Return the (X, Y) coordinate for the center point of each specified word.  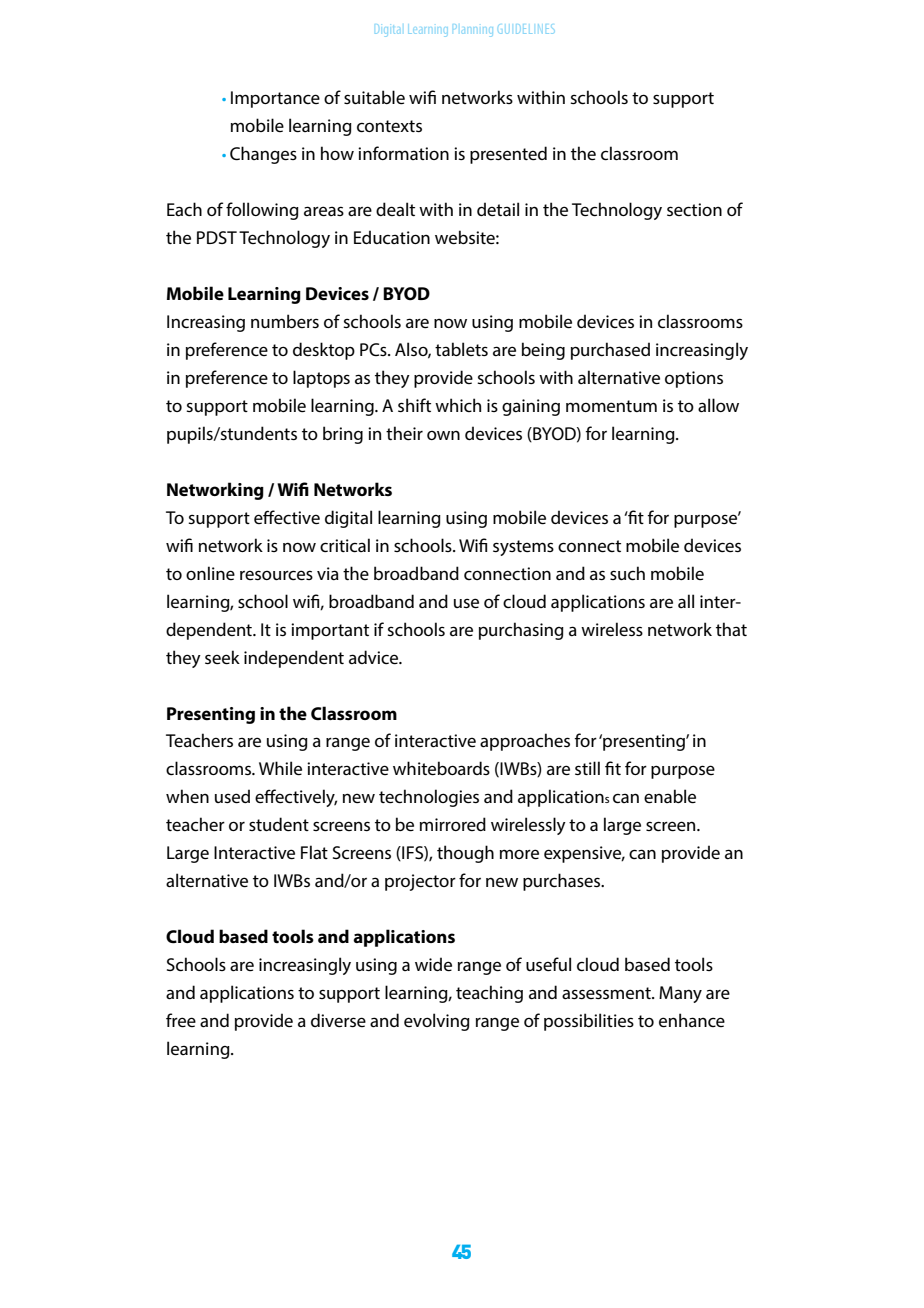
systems (523, 548)
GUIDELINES (526, 29)
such (627, 573)
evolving (437, 1022)
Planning (474, 30)
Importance (275, 99)
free (181, 1020)
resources (276, 575)
